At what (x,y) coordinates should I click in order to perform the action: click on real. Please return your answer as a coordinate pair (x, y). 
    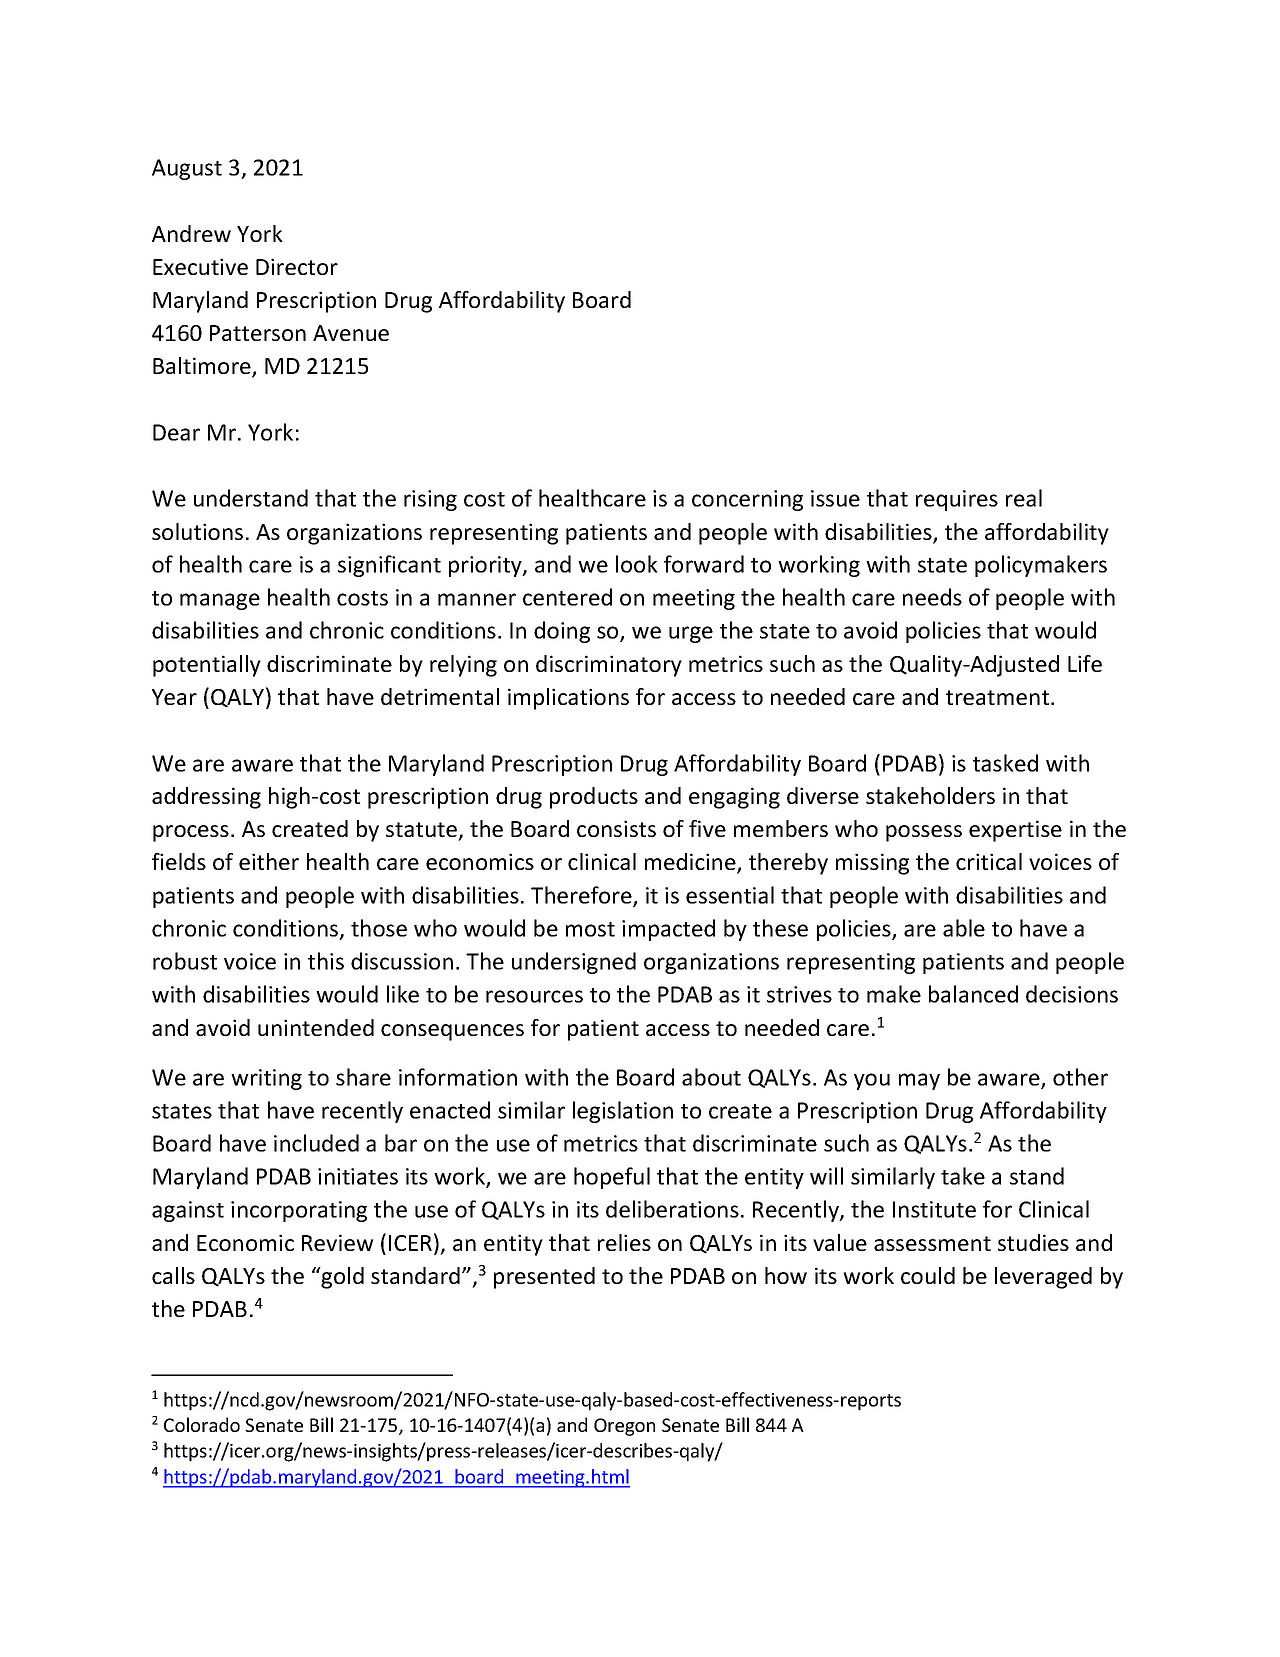
    Looking at the image, I should click on (1024, 498).
